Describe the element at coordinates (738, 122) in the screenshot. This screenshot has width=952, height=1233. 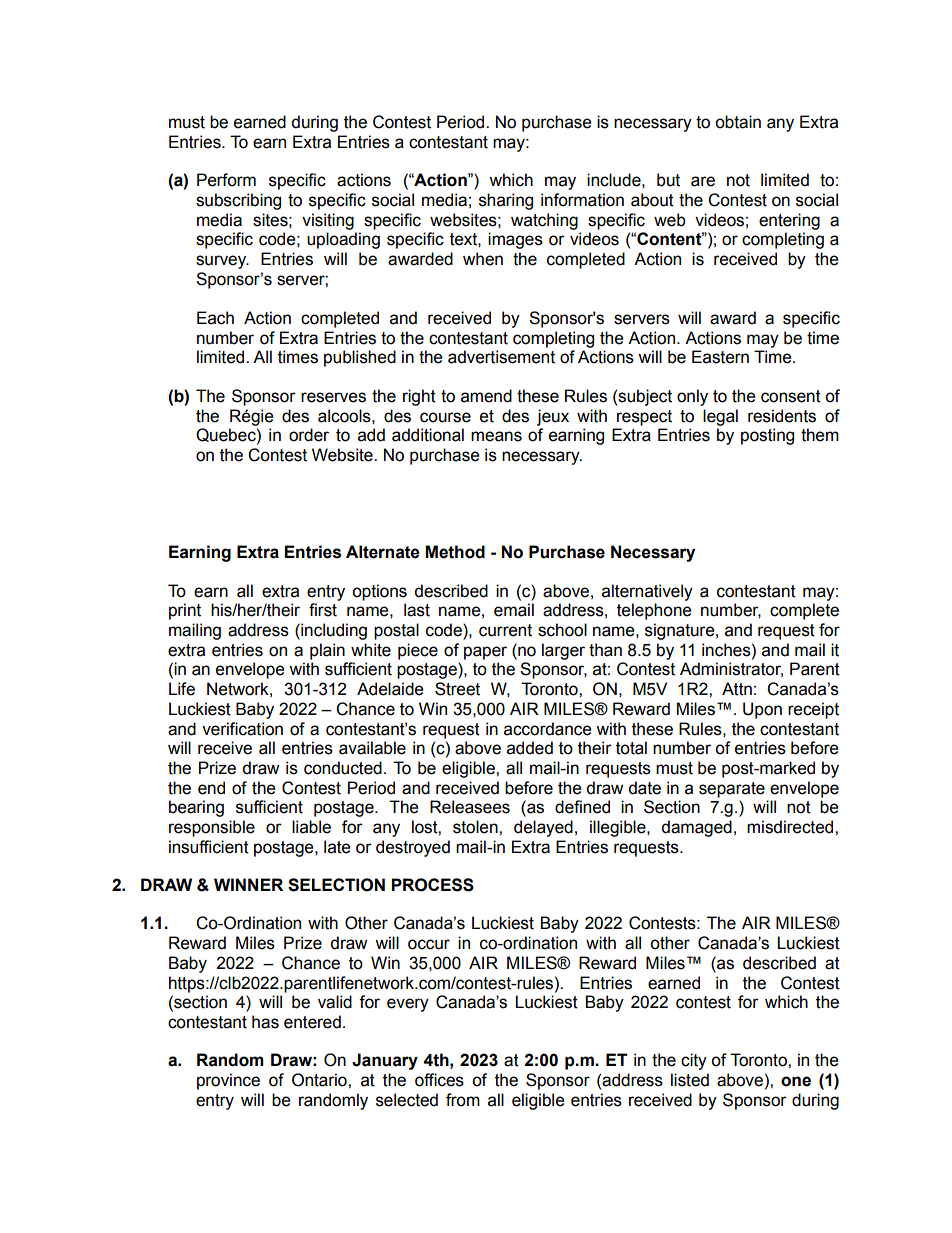
I see `obtain` at that location.
